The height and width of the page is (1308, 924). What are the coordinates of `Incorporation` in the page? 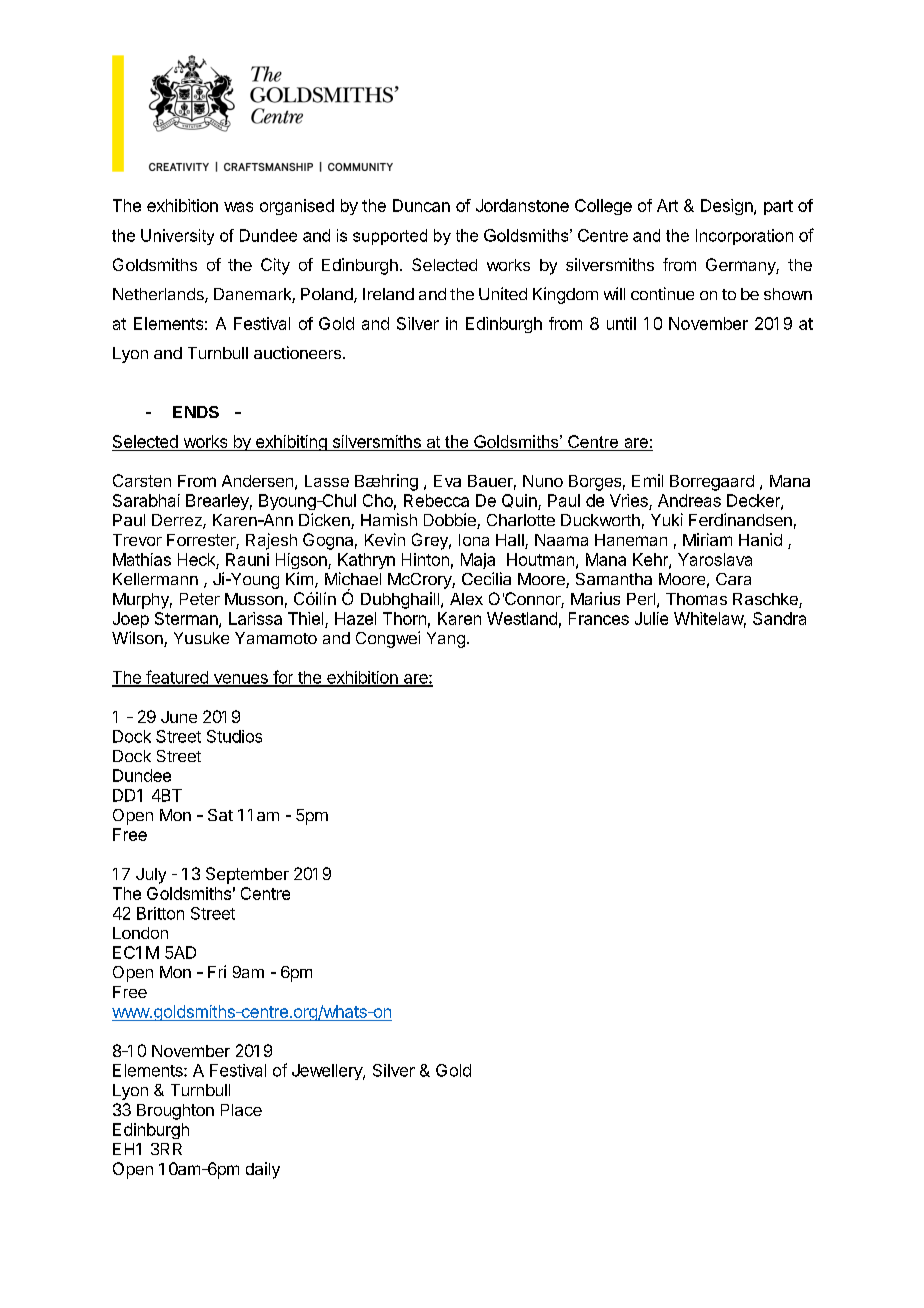 It's located at (744, 237).
